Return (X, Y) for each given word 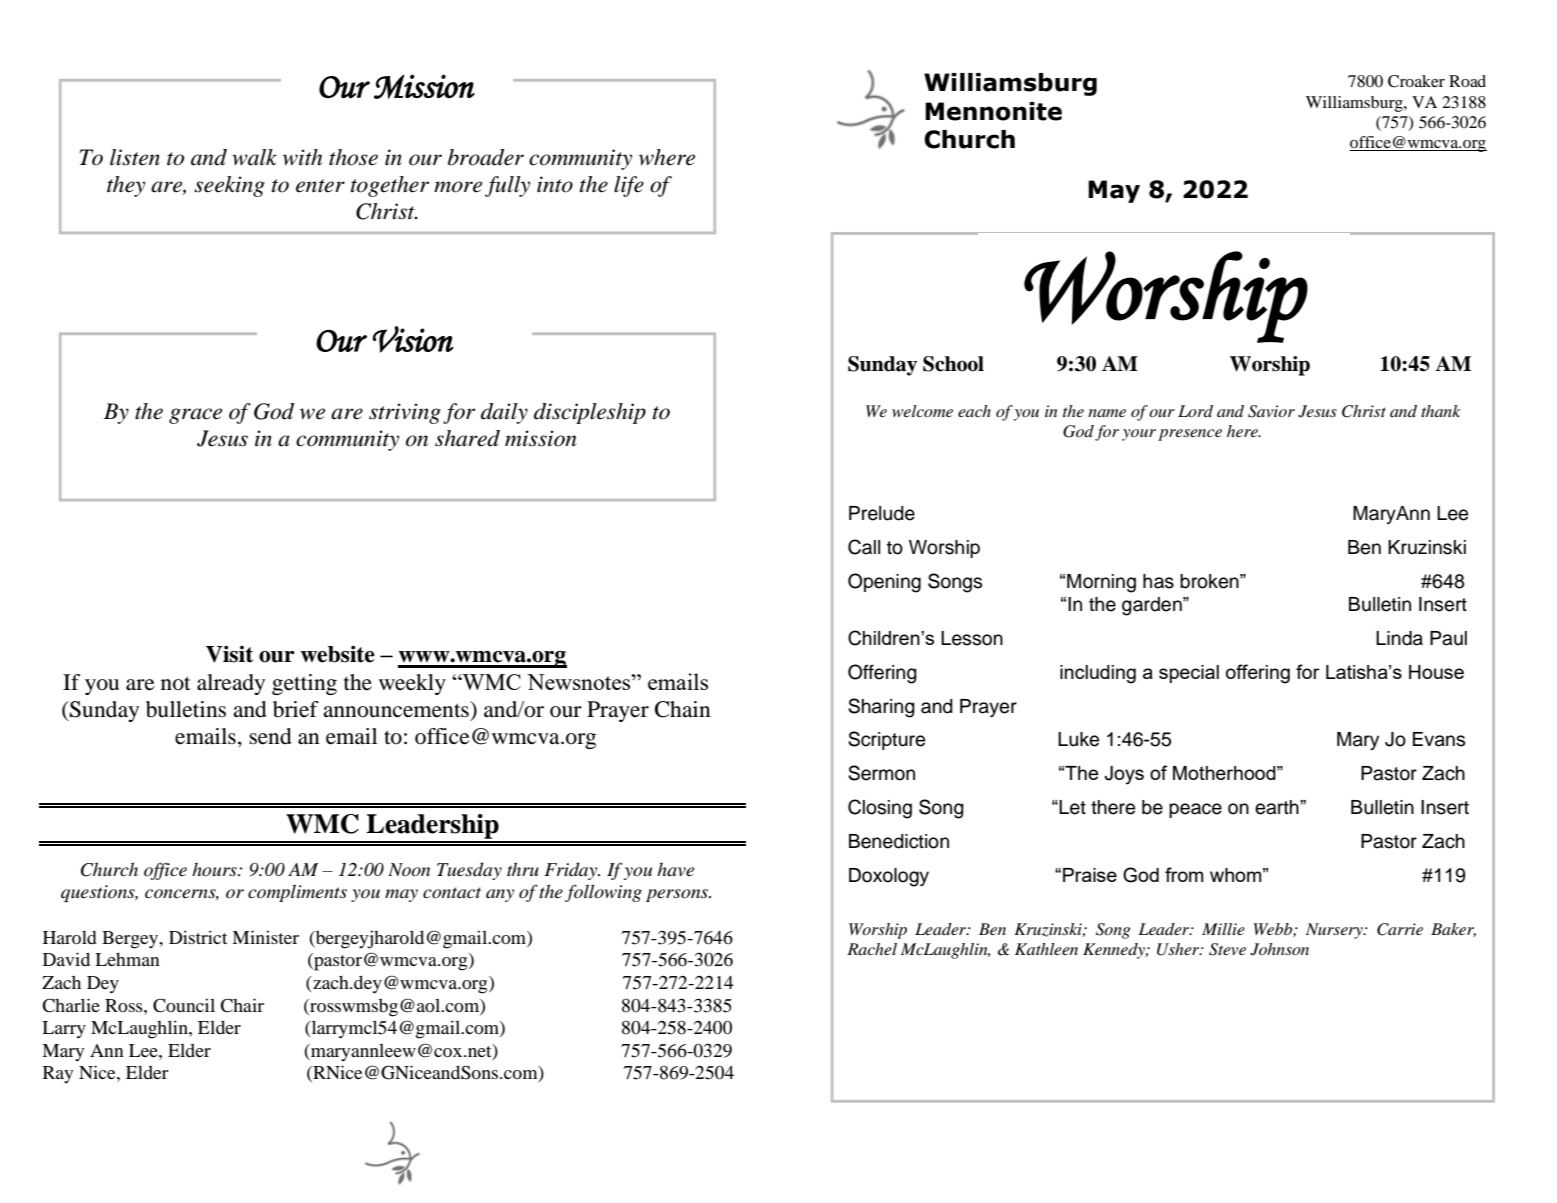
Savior (1271, 411)
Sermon (881, 773)
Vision (413, 339)
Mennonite (993, 111)
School (953, 364)
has (1158, 581)
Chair (242, 1005)
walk (254, 157)
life (629, 186)
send (270, 736)
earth (1278, 807)
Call (864, 547)
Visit (229, 654)
